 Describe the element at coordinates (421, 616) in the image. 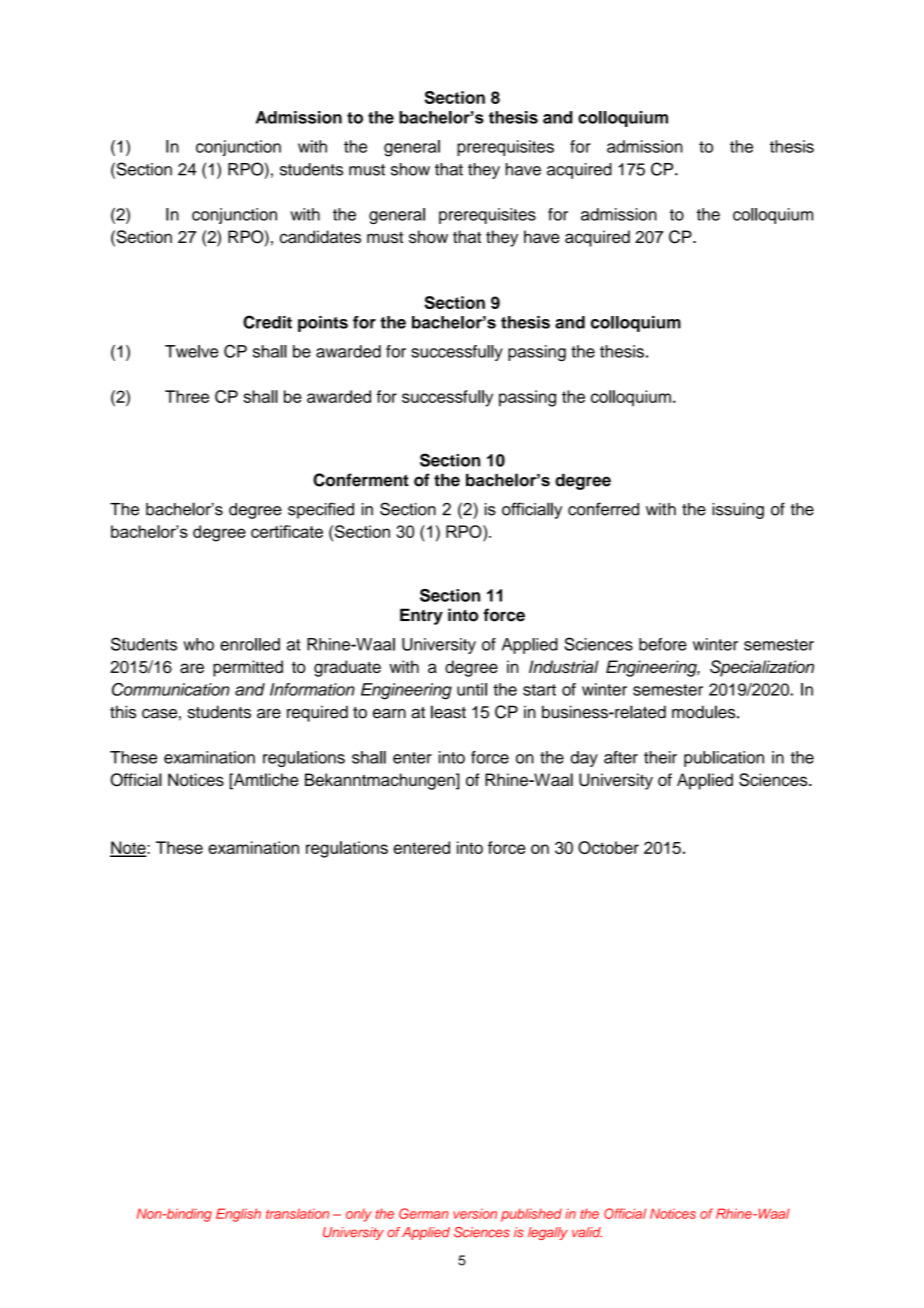

I see `Entry` at that location.
